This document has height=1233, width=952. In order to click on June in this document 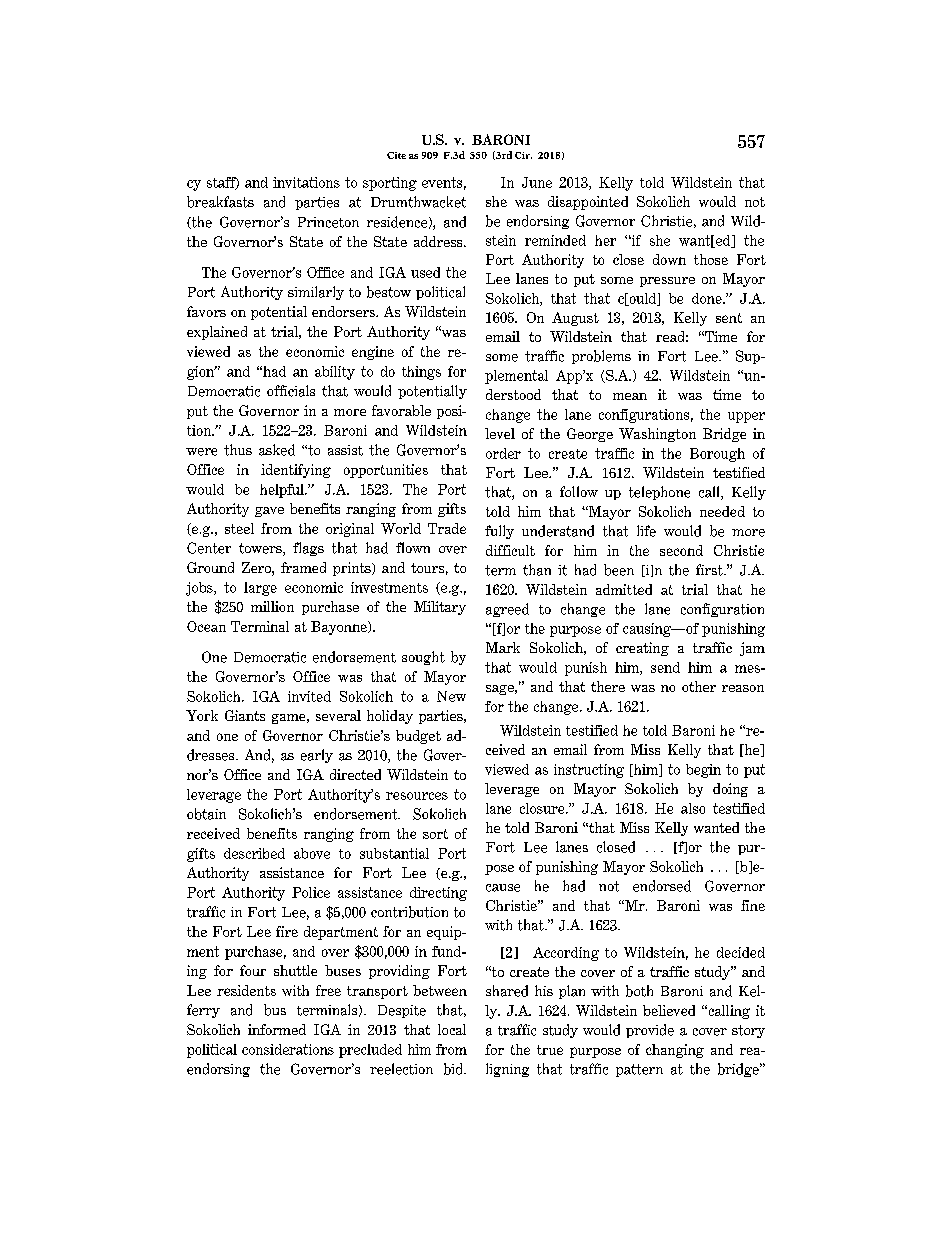, I will do `click(537, 182)`.
